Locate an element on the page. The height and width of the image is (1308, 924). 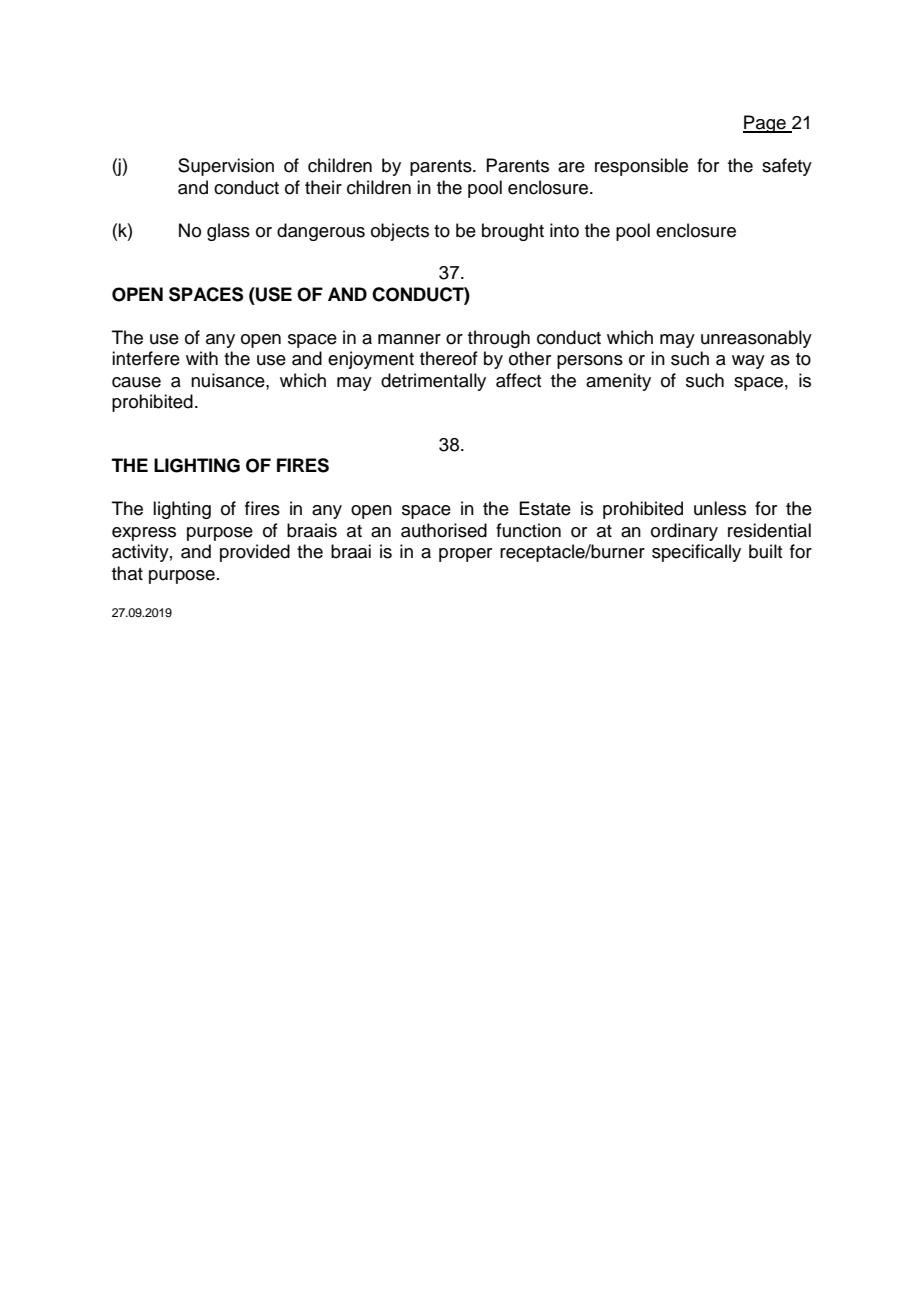
provided is located at coordinates (255, 553).
